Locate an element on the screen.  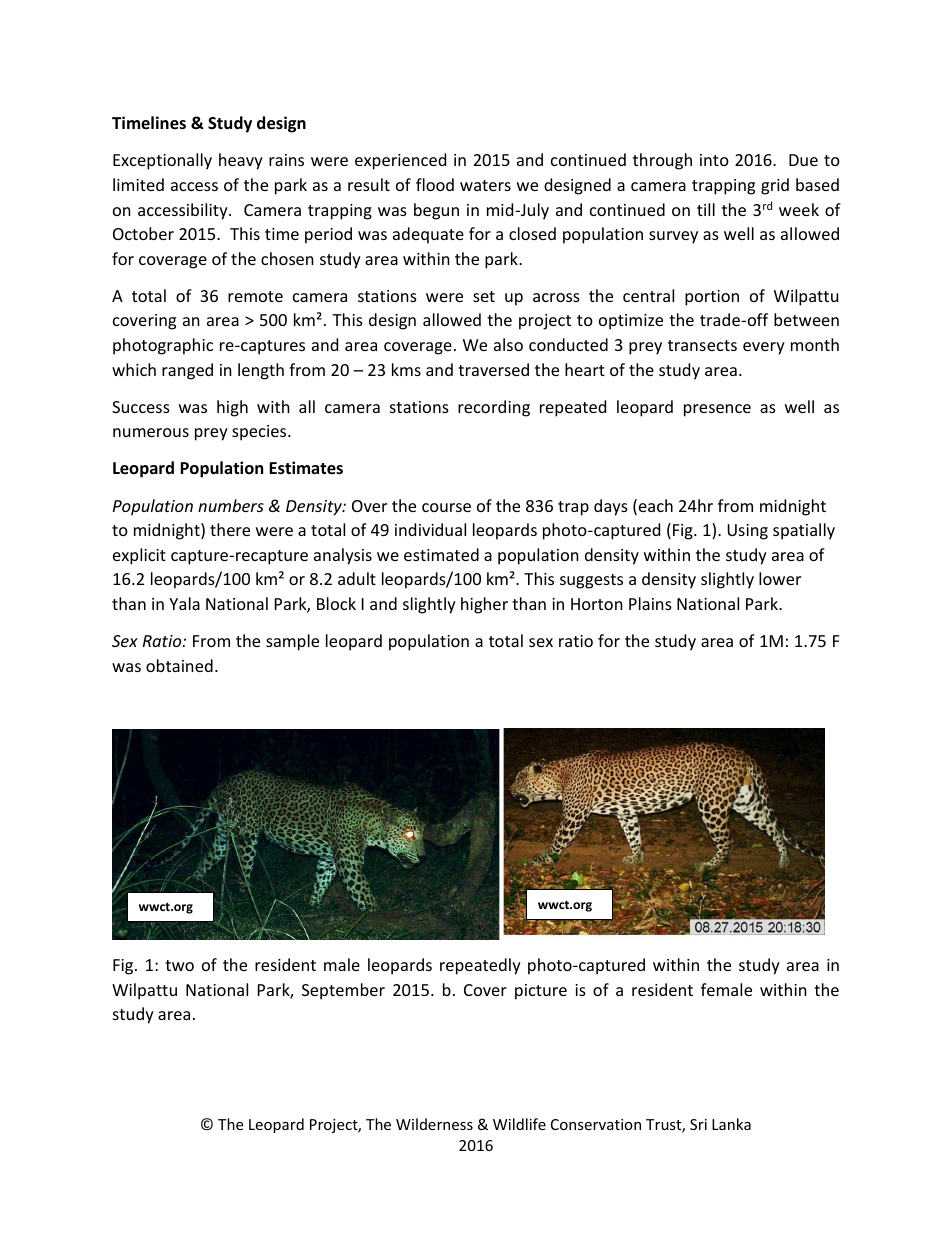
waters is located at coordinates (485, 185).
